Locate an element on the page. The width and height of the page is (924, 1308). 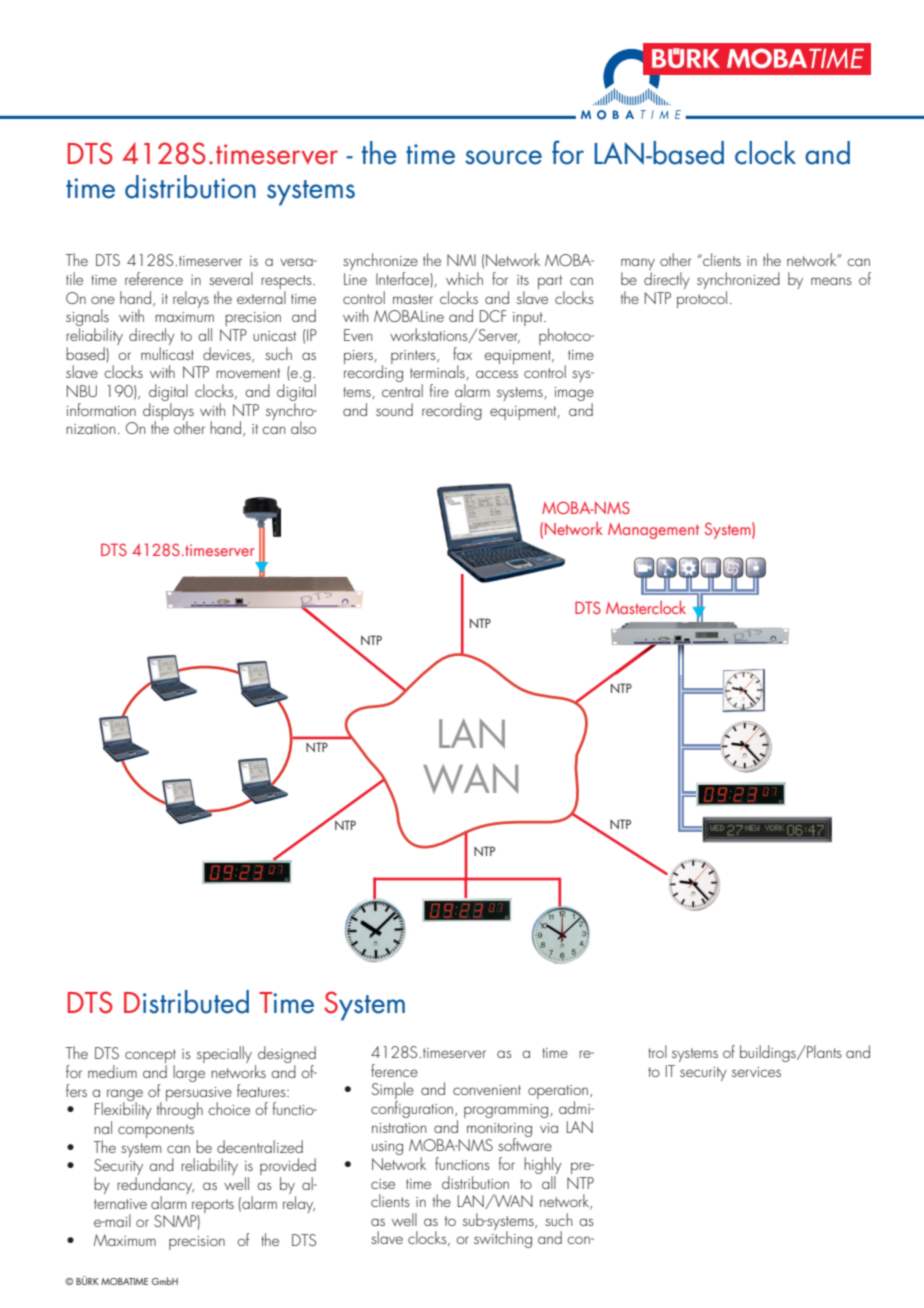
several is located at coordinates (231, 278).
